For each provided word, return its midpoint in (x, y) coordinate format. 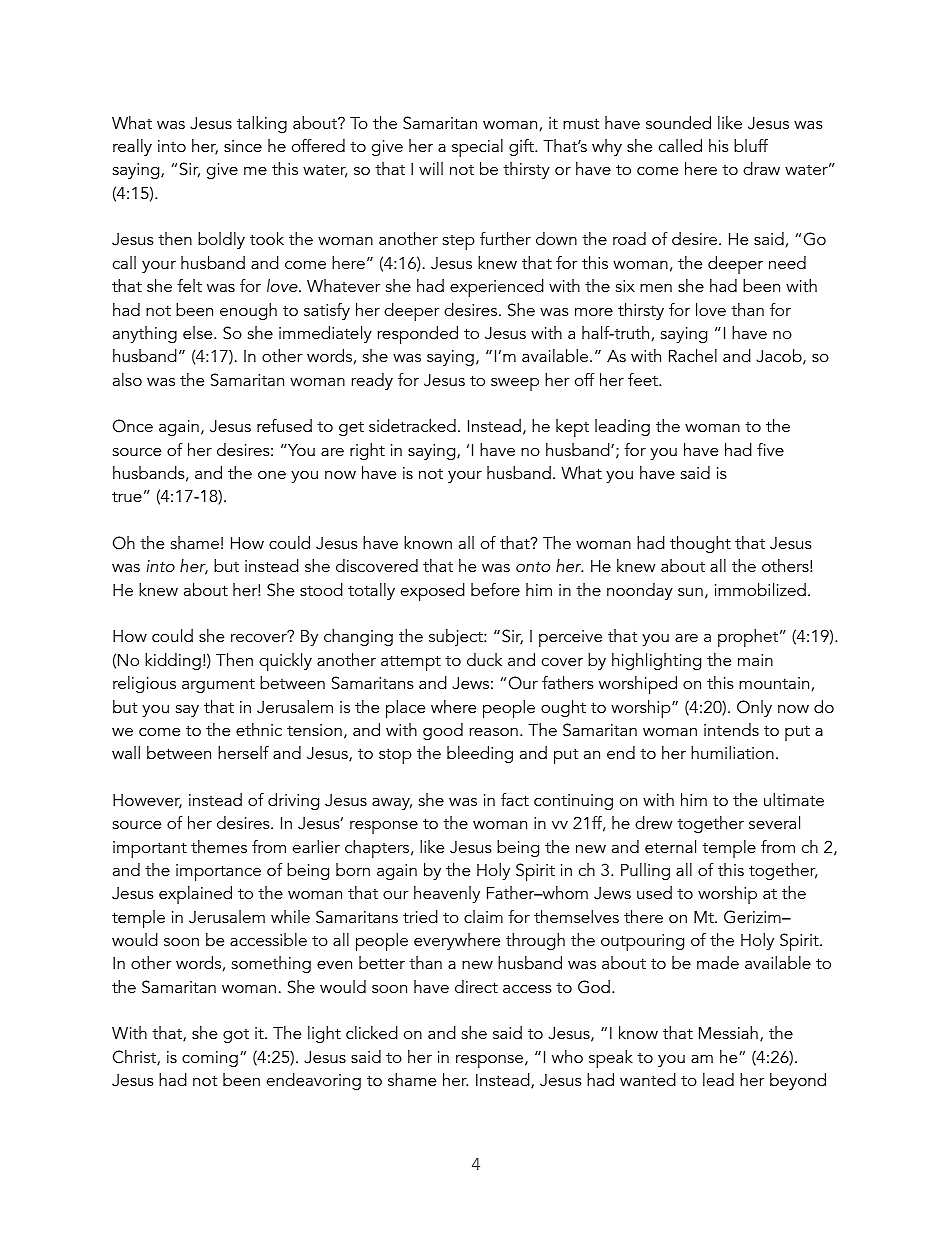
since (243, 146)
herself (243, 752)
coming (210, 1059)
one (272, 474)
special (477, 148)
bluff (751, 145)
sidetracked (412, 425)
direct (476, 986)
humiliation (732, 752)
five (770, 449)
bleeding (480, 754)
